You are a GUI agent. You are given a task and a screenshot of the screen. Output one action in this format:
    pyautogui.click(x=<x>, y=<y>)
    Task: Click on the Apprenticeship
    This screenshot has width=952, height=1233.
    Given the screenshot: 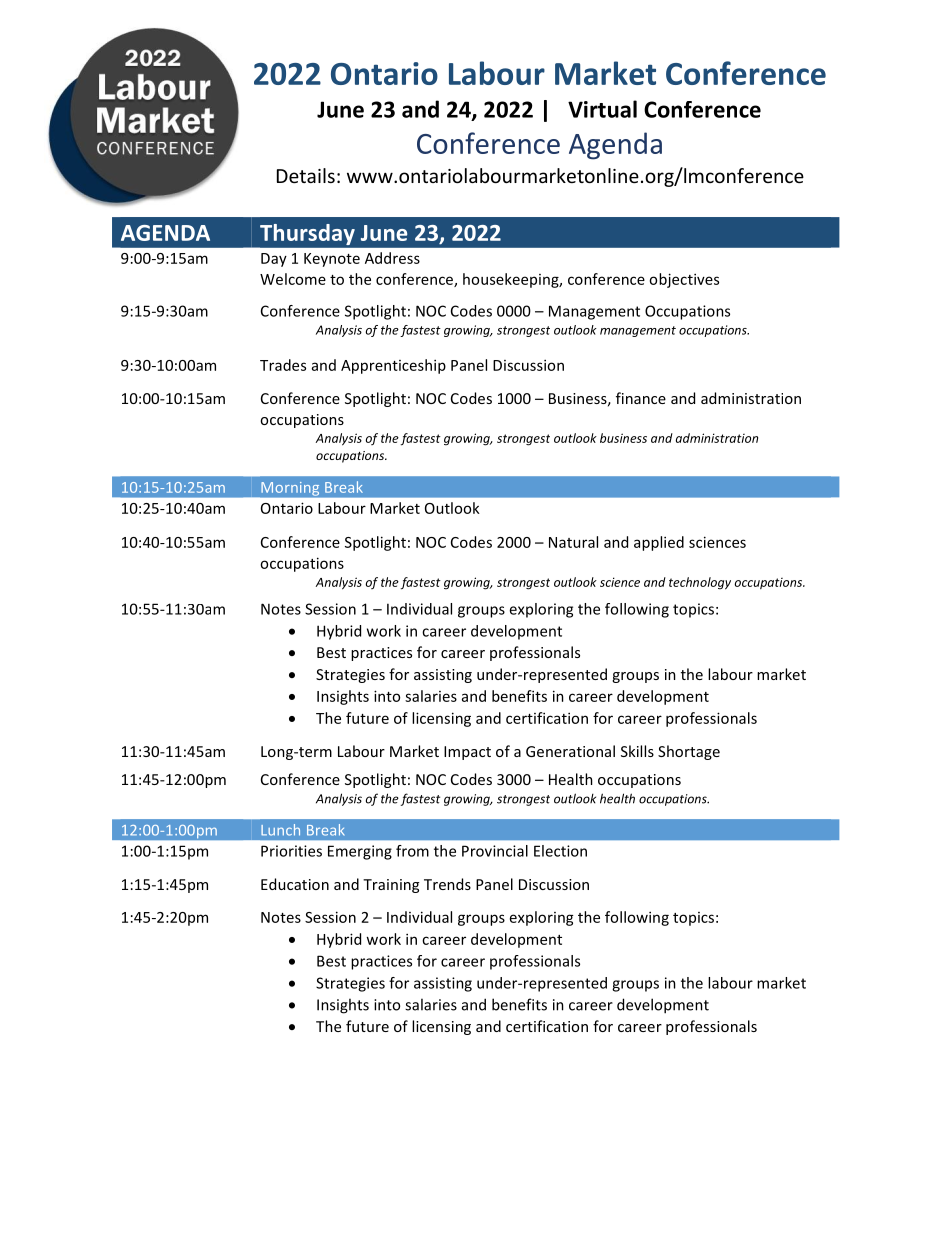 What is the action you would take?
    pyautogui.click(x=393, y=366)
